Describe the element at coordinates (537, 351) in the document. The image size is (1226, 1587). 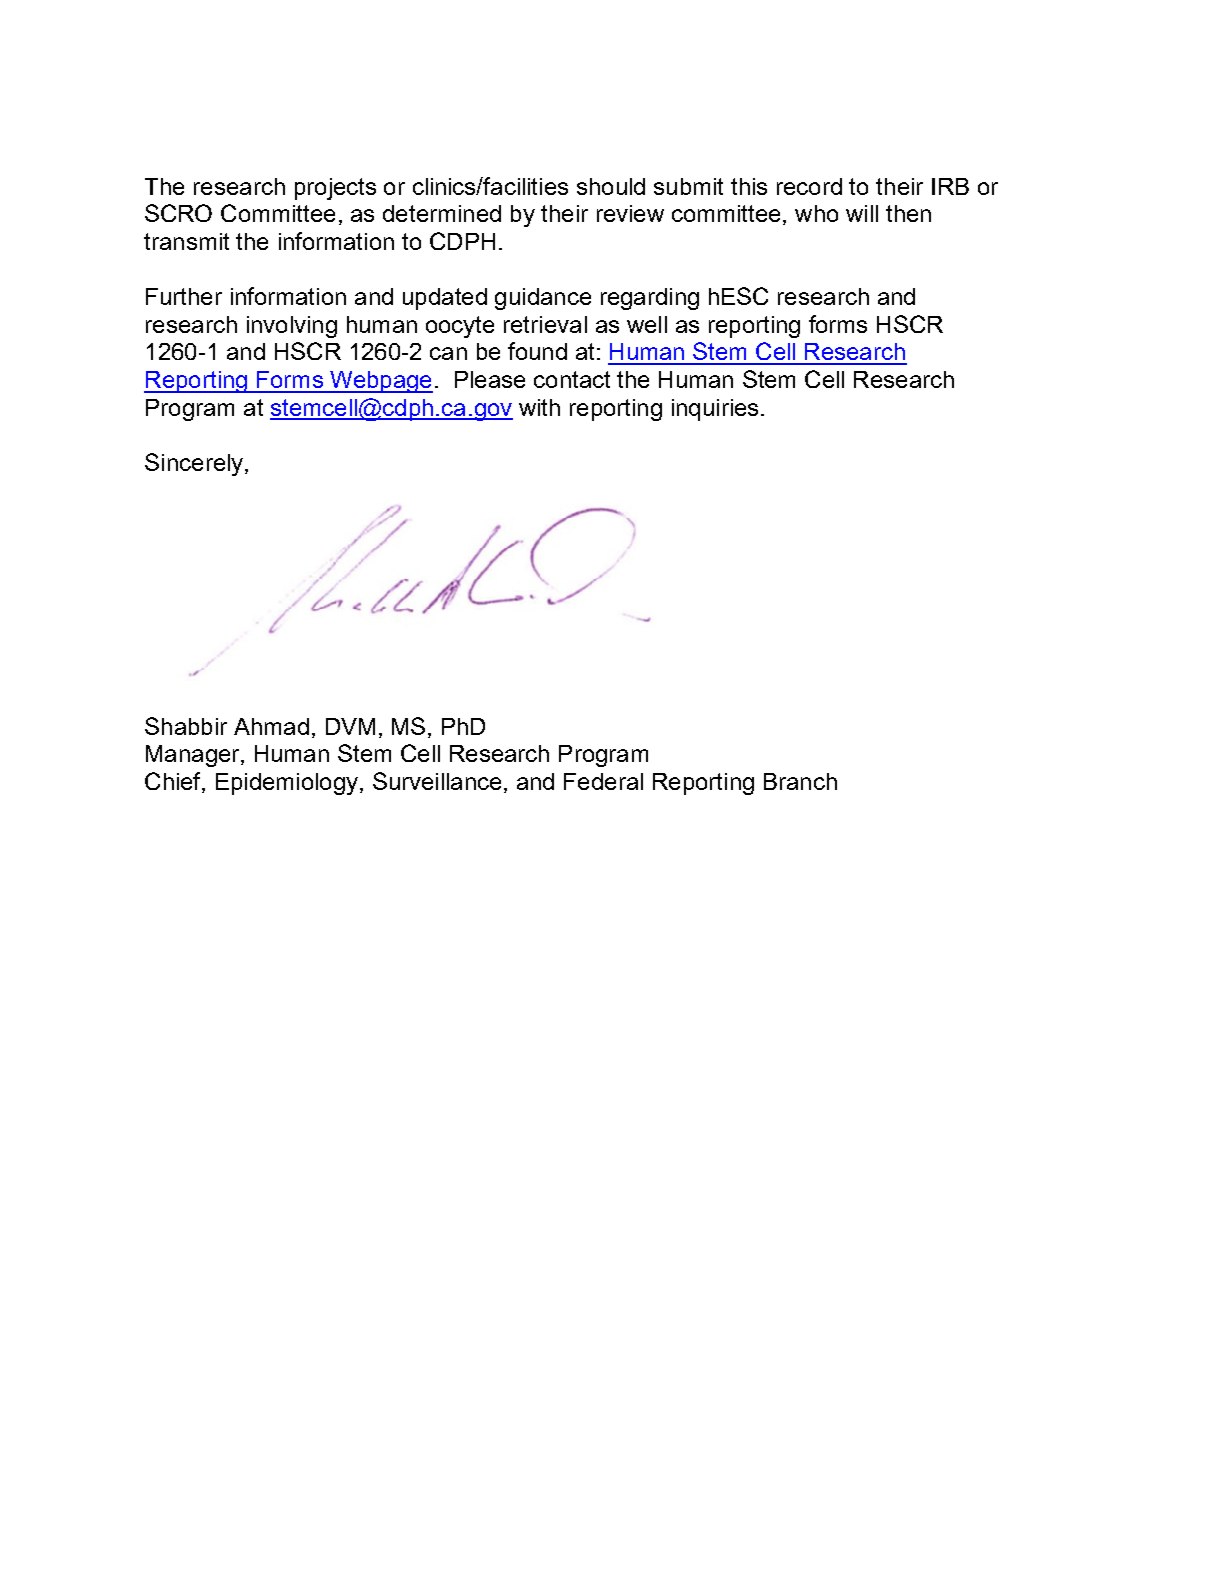
I see `found` at that location.
